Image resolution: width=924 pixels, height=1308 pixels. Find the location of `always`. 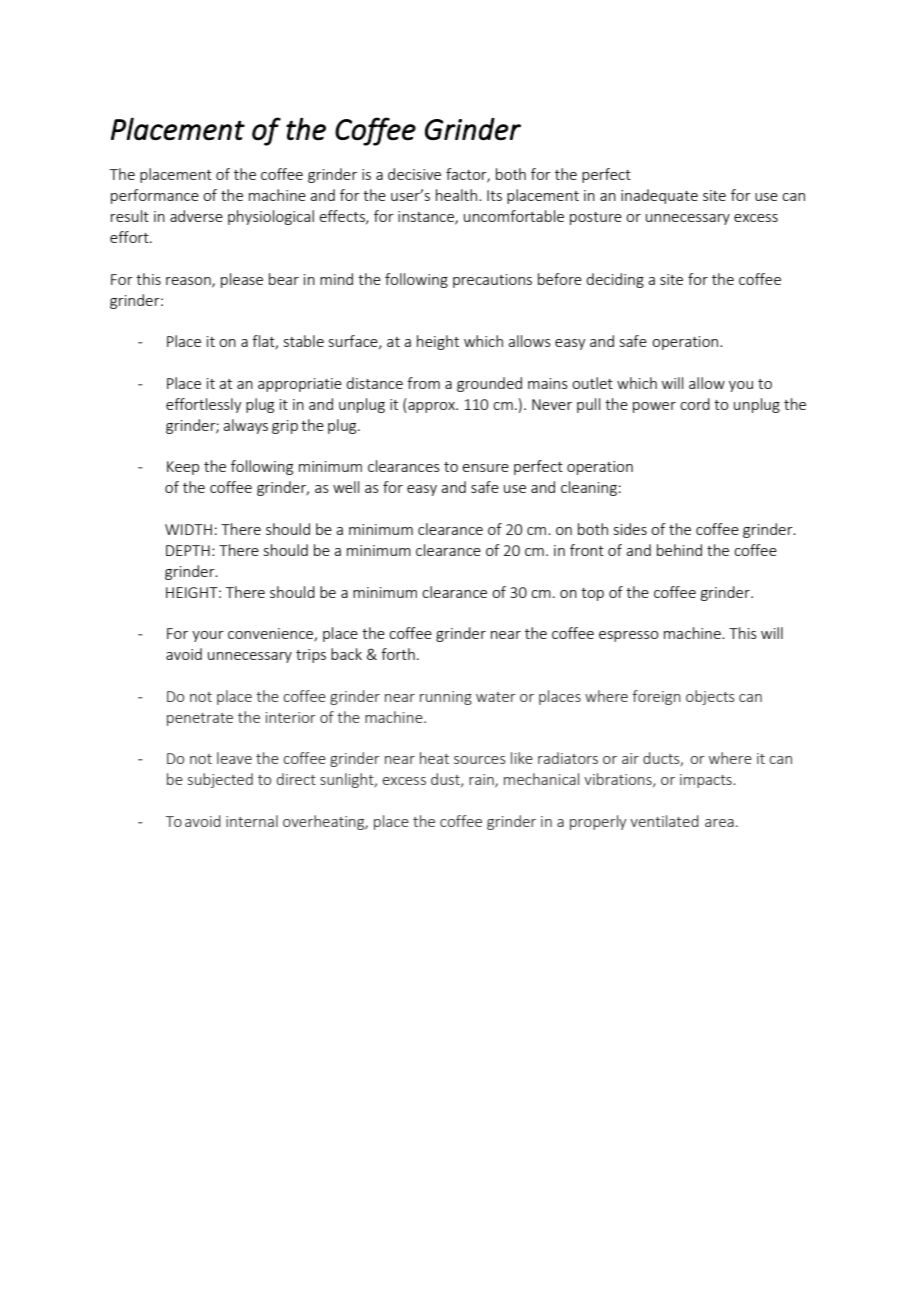

always is located at coordinates (245, 426).
